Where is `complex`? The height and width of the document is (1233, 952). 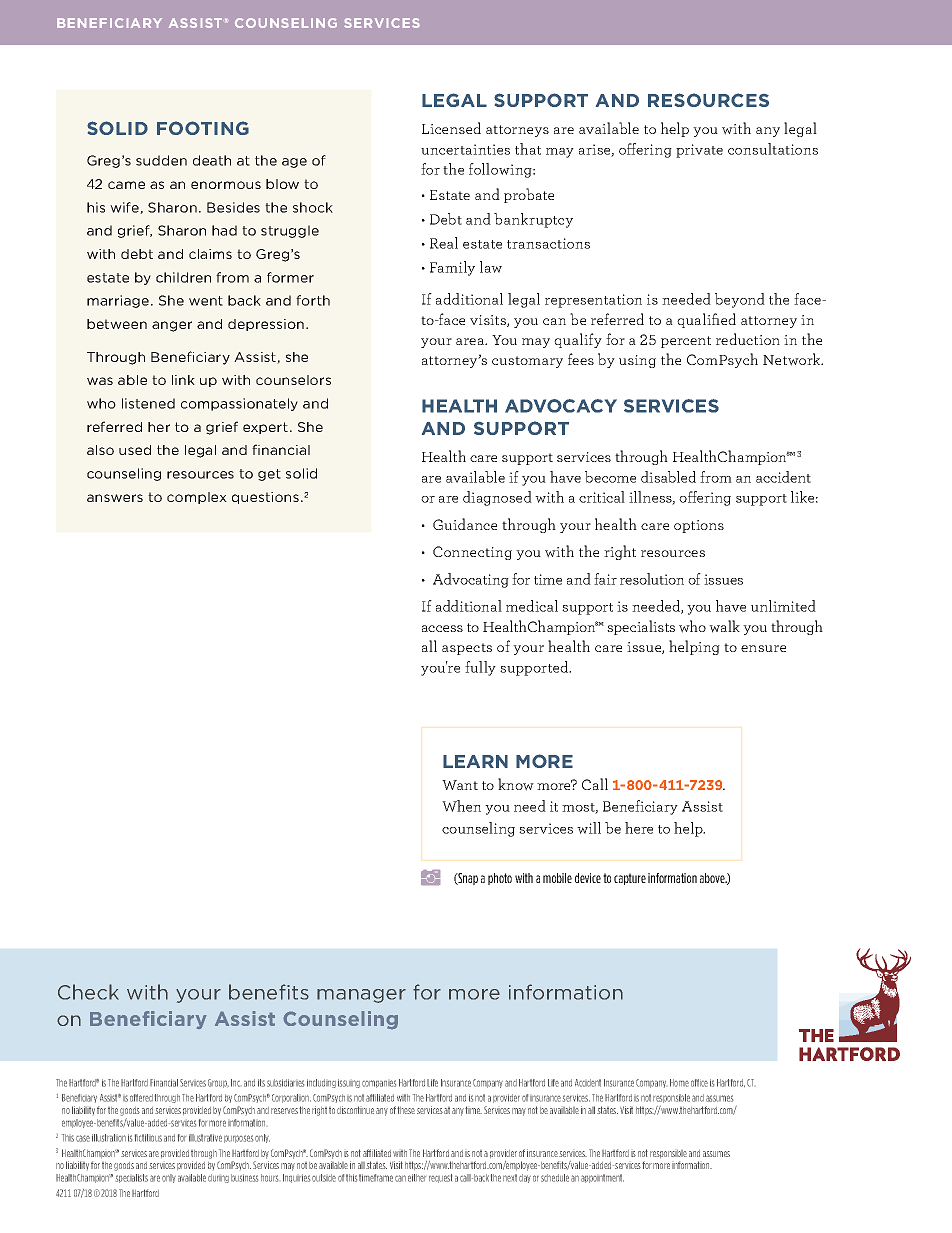
complex is located at coordinates (197, 498).
